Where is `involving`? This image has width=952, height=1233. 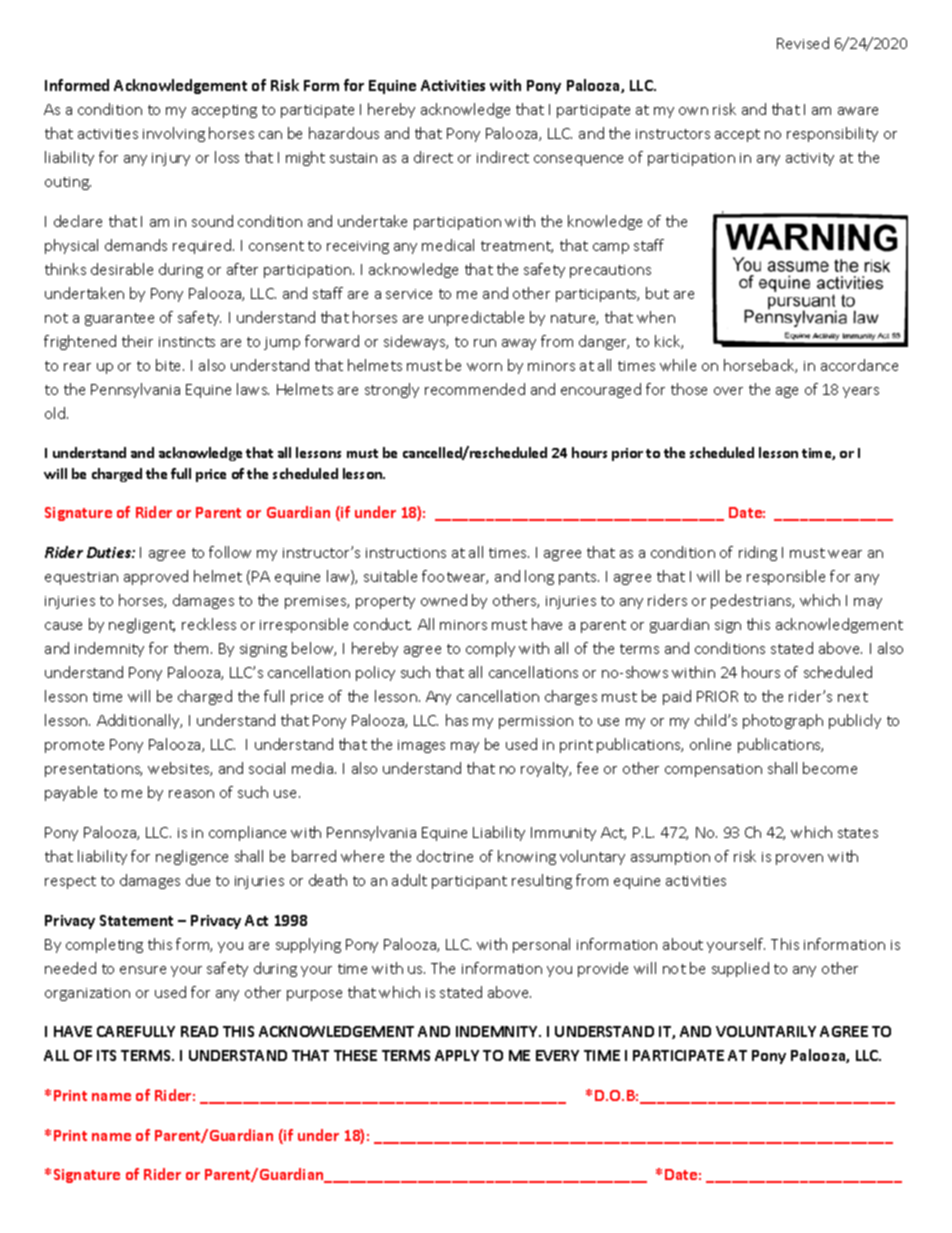 involving is located at coordinates (174, 134).
